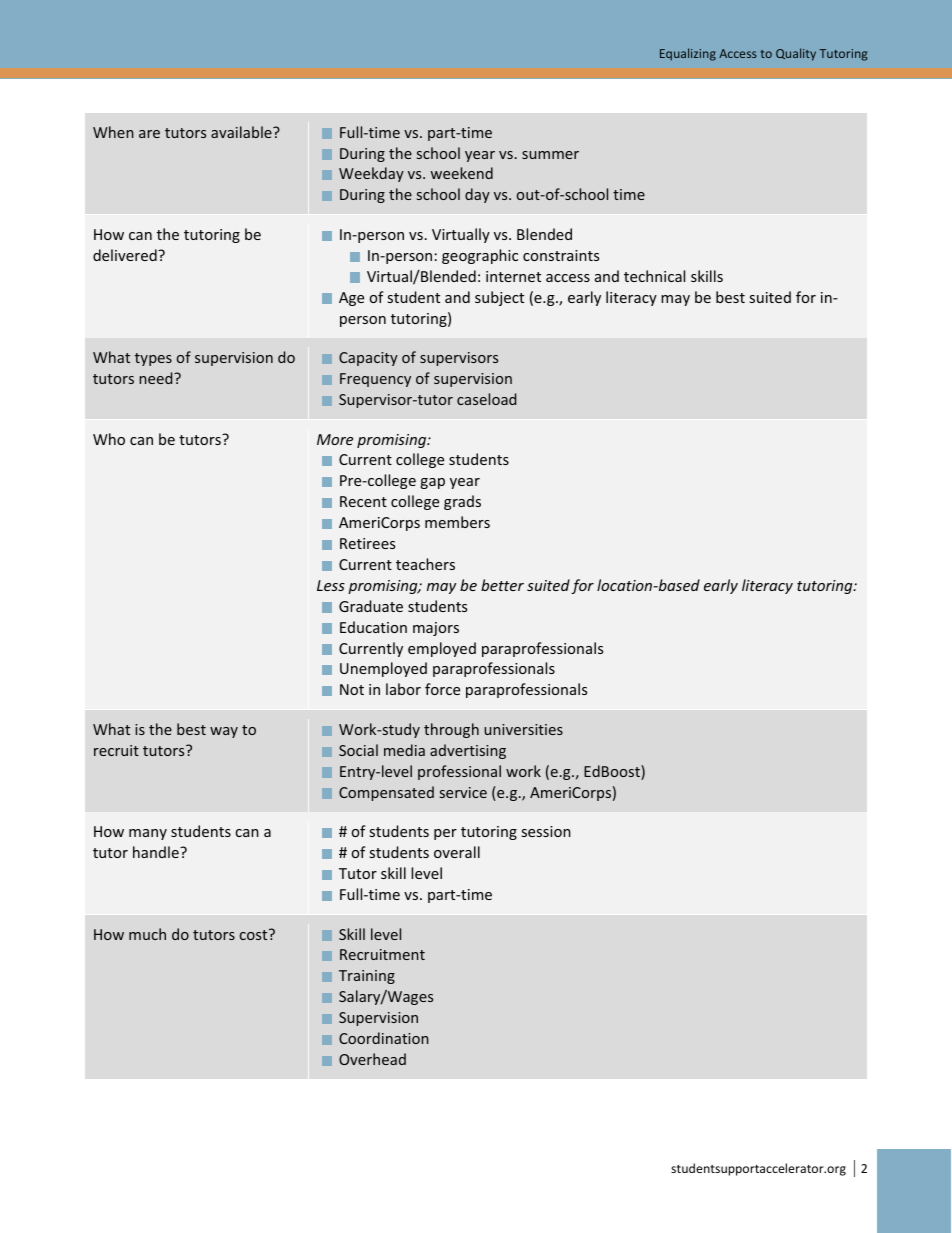 The image size is (952, 1233). Describe the element at coordinates (375, 380) in the image. I see `Frequency` at that location.
